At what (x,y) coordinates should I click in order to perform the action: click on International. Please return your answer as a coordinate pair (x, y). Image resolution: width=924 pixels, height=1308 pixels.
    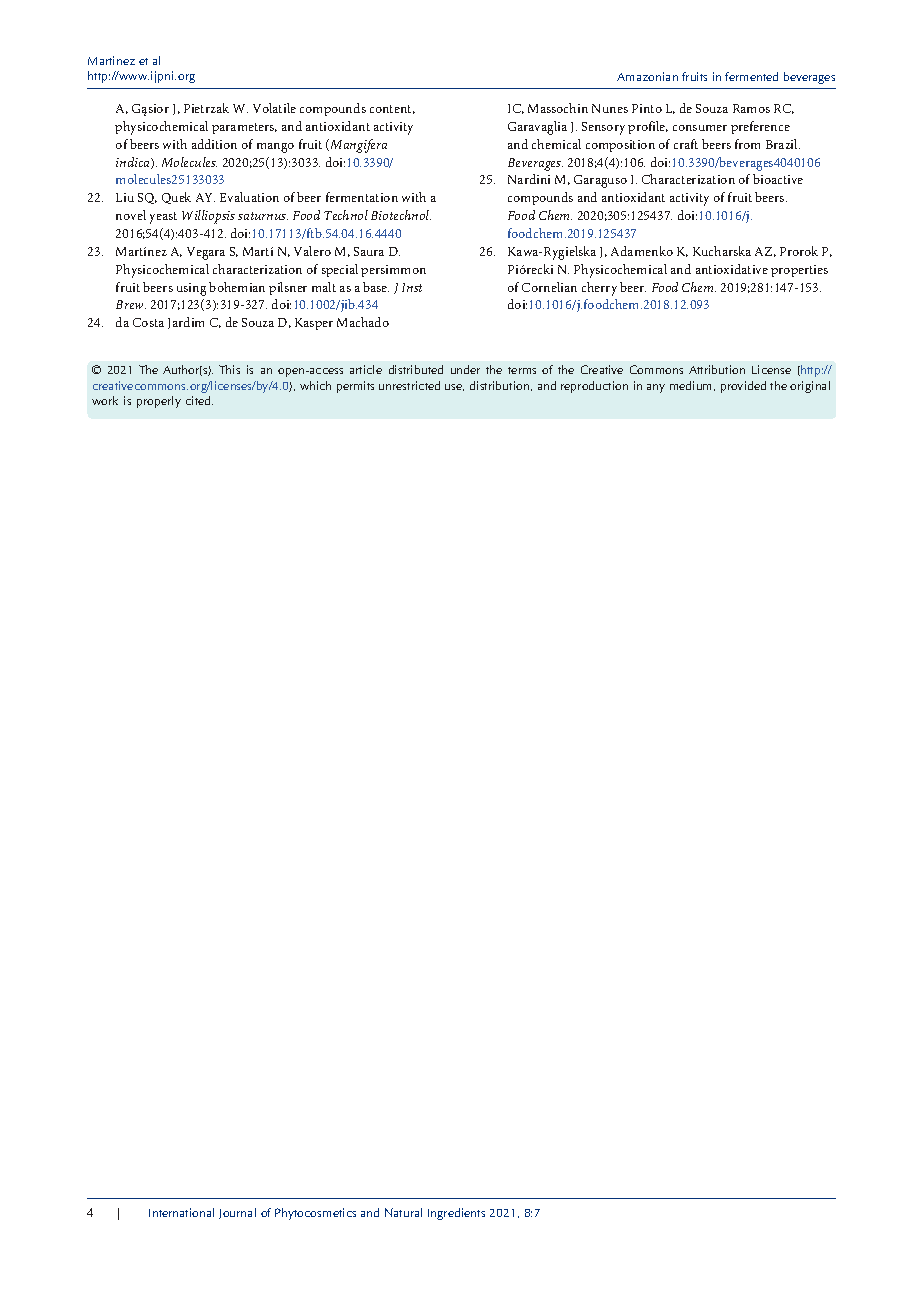
    Looking at the image, I should click on (181, 1212).
